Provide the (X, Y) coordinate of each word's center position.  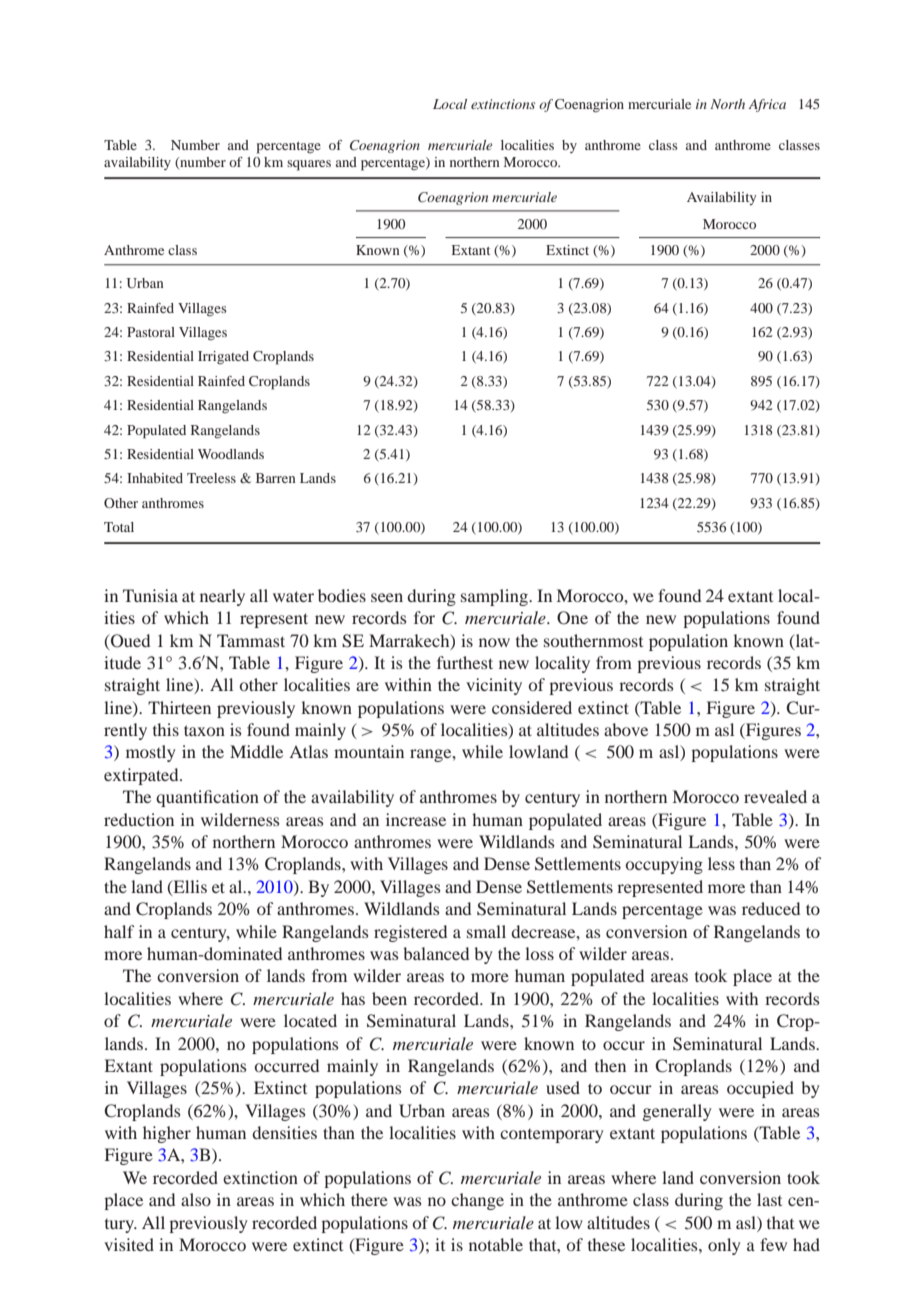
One (572, 618)
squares (309, 165)
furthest (465, 662)
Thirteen (179, 707)
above (626, 729)
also (196, 1199)
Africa (767, 105)
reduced (771, 908)
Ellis (189, 887)
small (486, 931)
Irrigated (223, 357)
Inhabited (155, 478)
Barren (276, 478)
